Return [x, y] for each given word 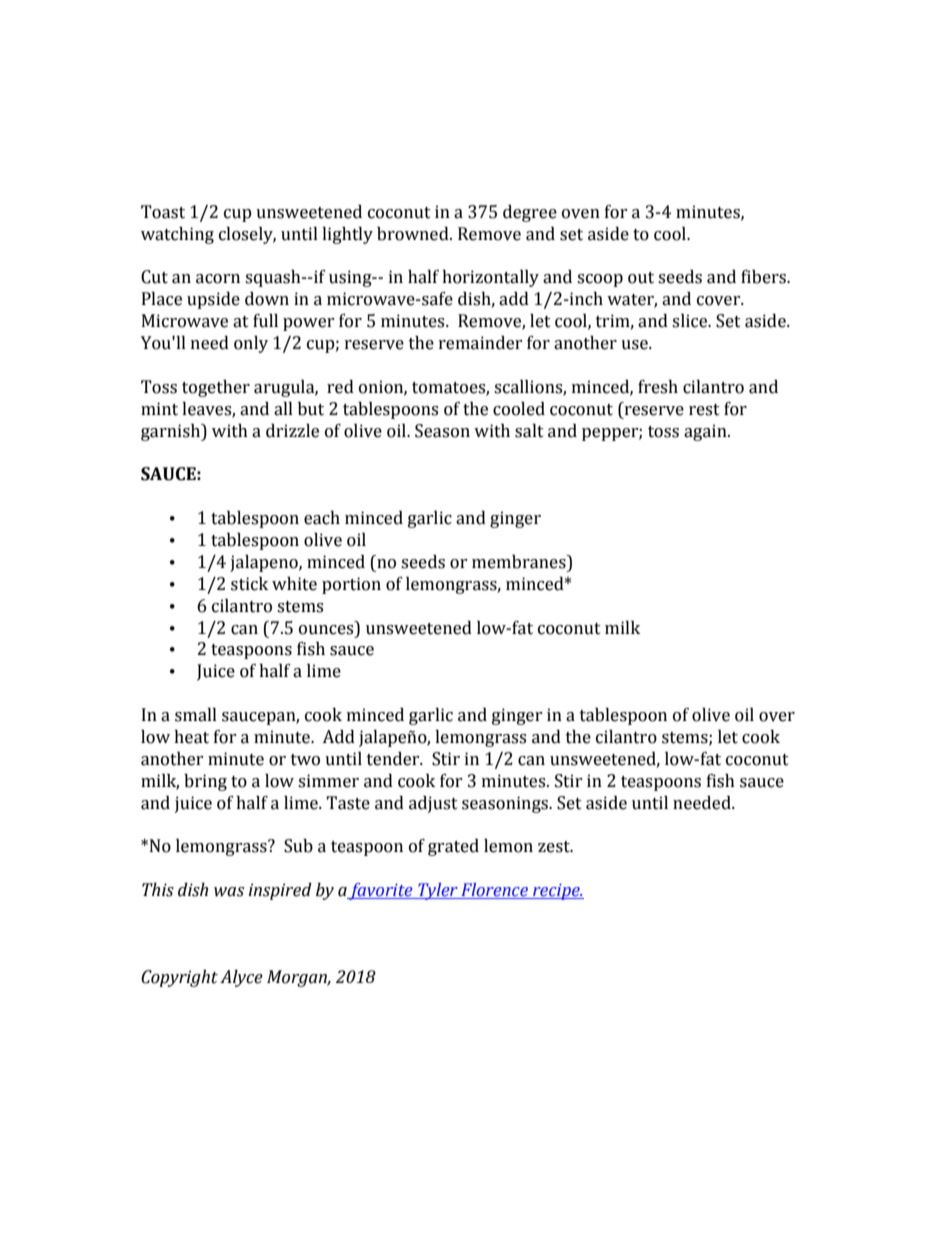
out [641, 278]
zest [555, 847]
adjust [433, 804]
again [706, 432]
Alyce [241, 978]
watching [177, 235]
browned [414, 234]
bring [205, 782]
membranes [520, 562]
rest [704, 410]
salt [529, 431]
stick [249, 584]
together [216, 388]
